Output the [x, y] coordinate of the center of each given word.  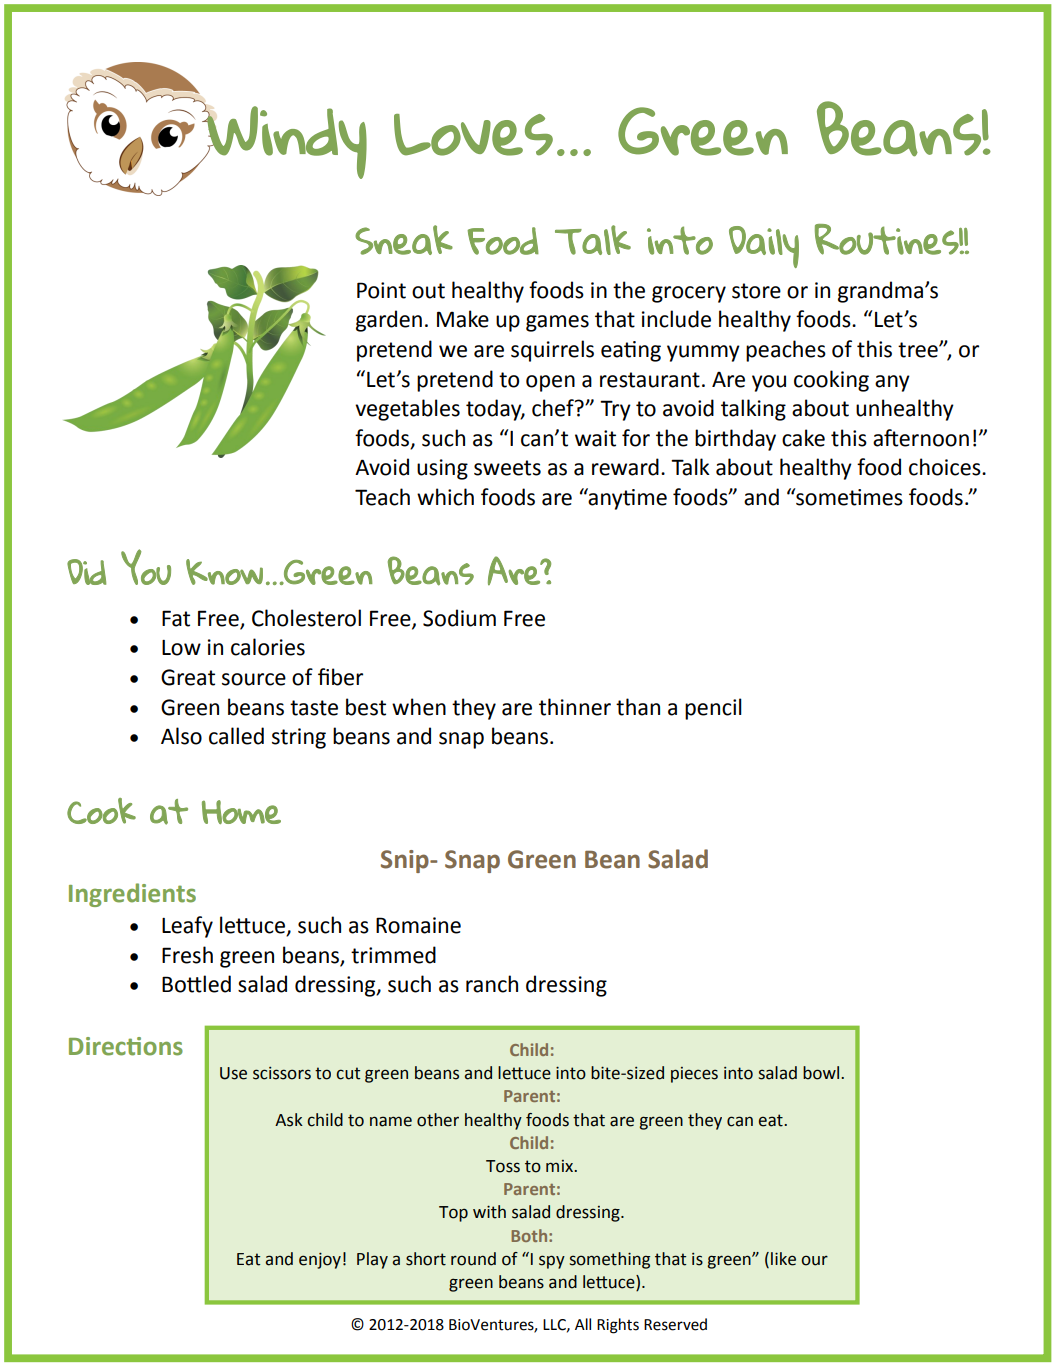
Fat [176, 618]
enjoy [320, 1260]
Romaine [418, 925]
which [445, 497]
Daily [764, 247]
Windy [286, 142]
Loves [473, 135]
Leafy [187, 927]
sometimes [848, 497]
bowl [821, 1073]
